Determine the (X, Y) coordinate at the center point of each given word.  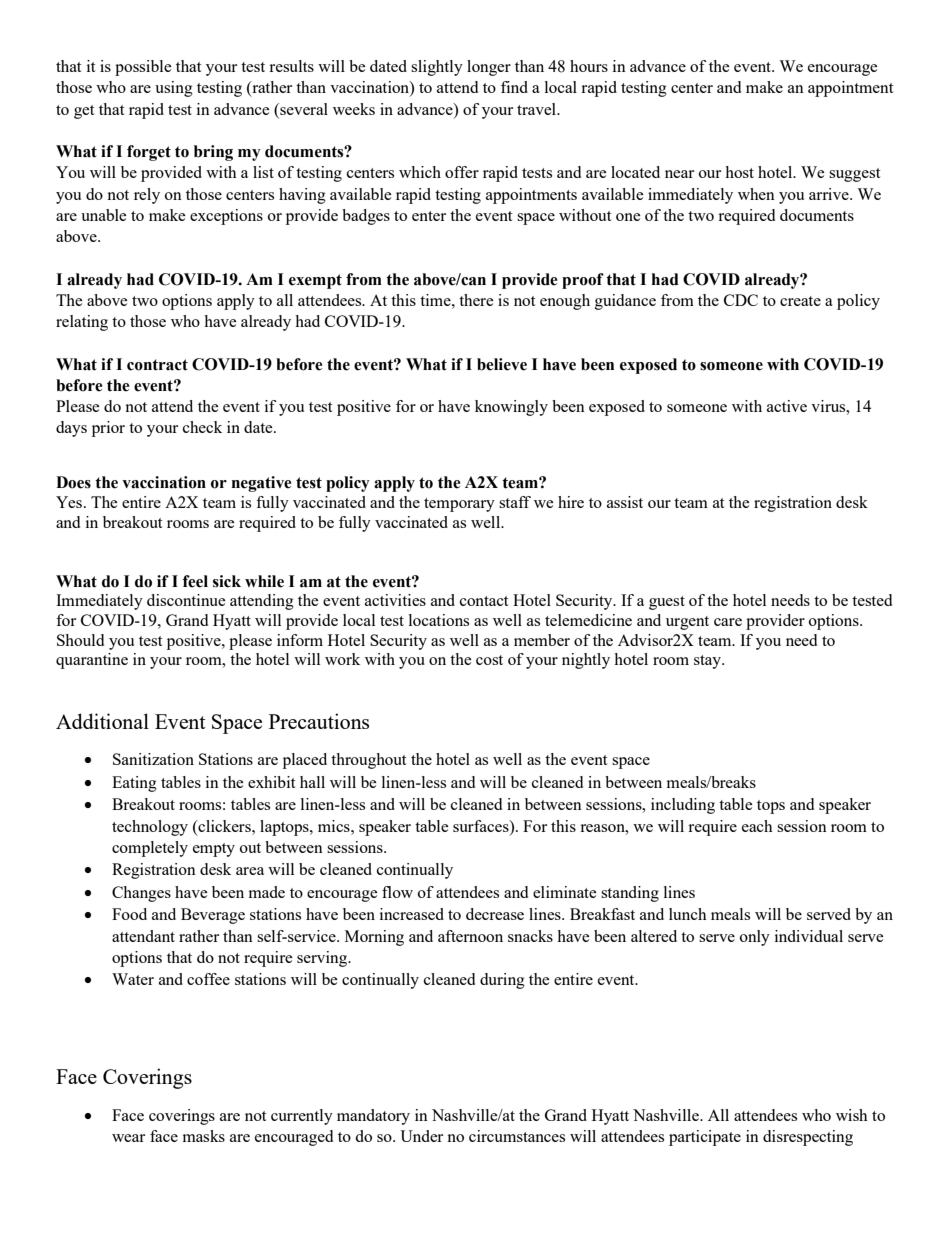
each (757, 826)
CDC (741, 300)
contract (157, 365)
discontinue (186, 600)
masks (204, 1136)
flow (397, 892)
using (174, 89)
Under (421, 1136)
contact (484, 601)
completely (150, 849)
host (739, 172)
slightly (437, 68)
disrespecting (808, 1138)
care (728, 622)
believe (502, 364)
